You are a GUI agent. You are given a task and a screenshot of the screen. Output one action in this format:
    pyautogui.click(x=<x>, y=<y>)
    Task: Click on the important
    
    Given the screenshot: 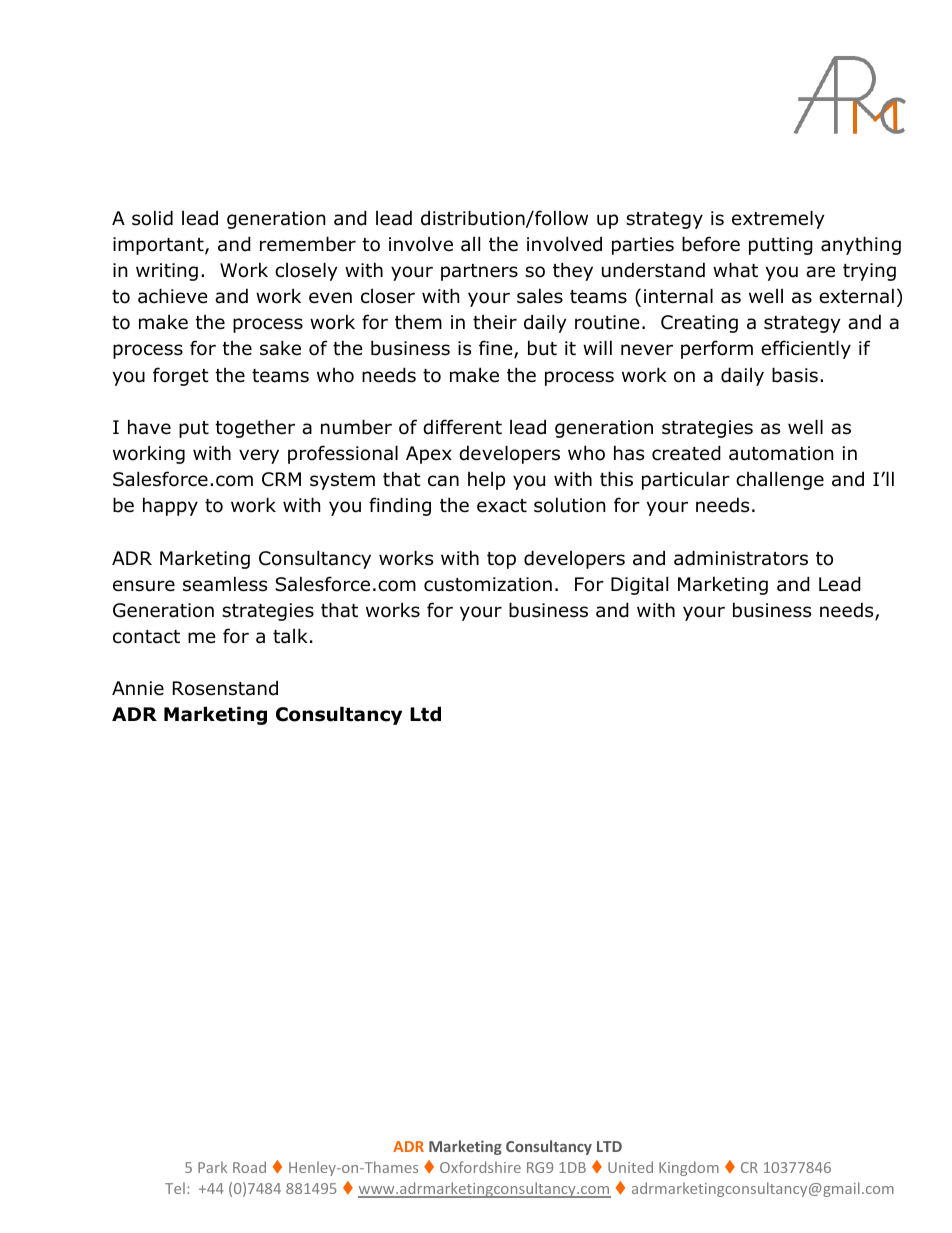 What is the action you would take?
    pyautogui.click(x=159, y=246)
